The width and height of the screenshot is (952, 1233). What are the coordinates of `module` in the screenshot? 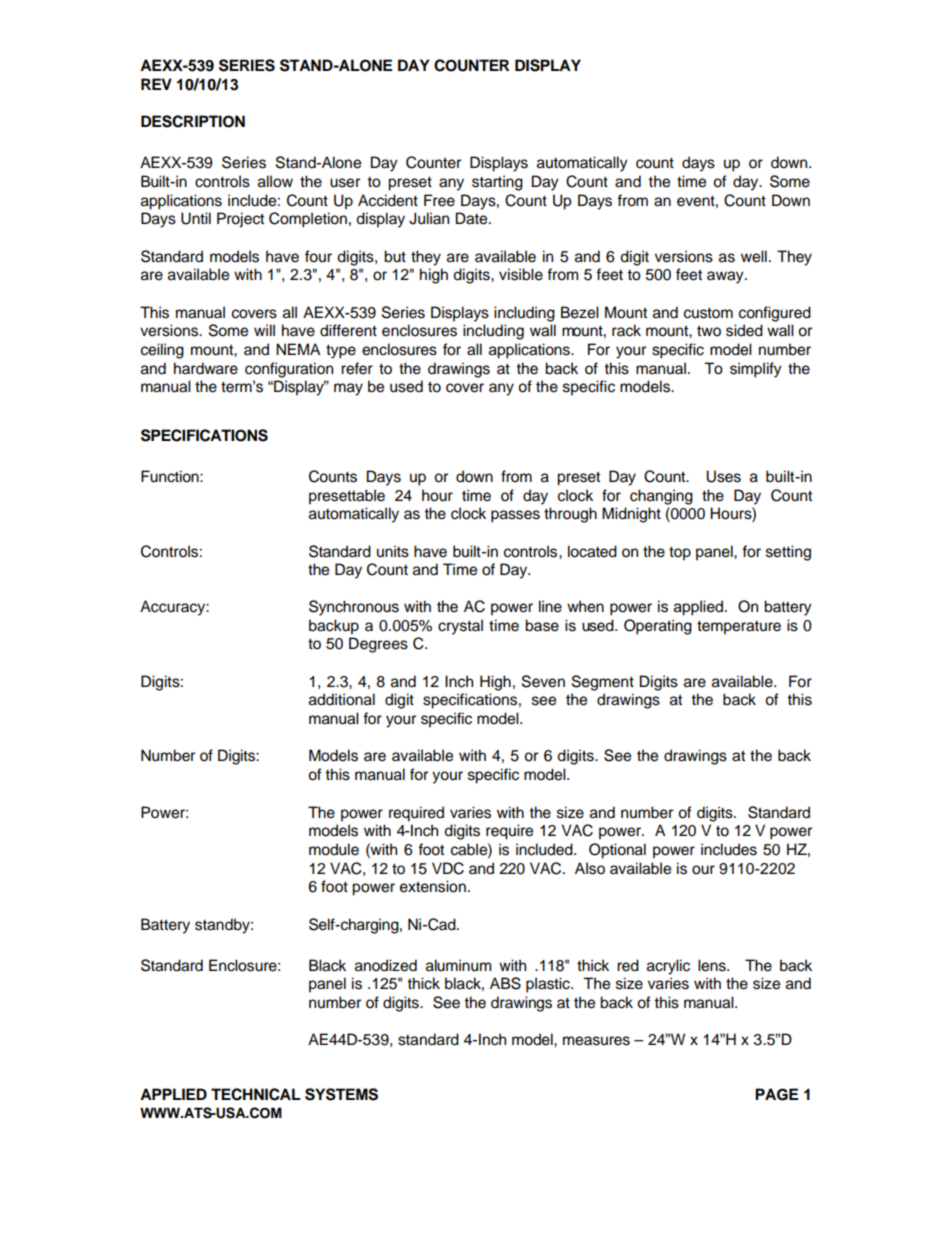 It's located at (334, 849).
